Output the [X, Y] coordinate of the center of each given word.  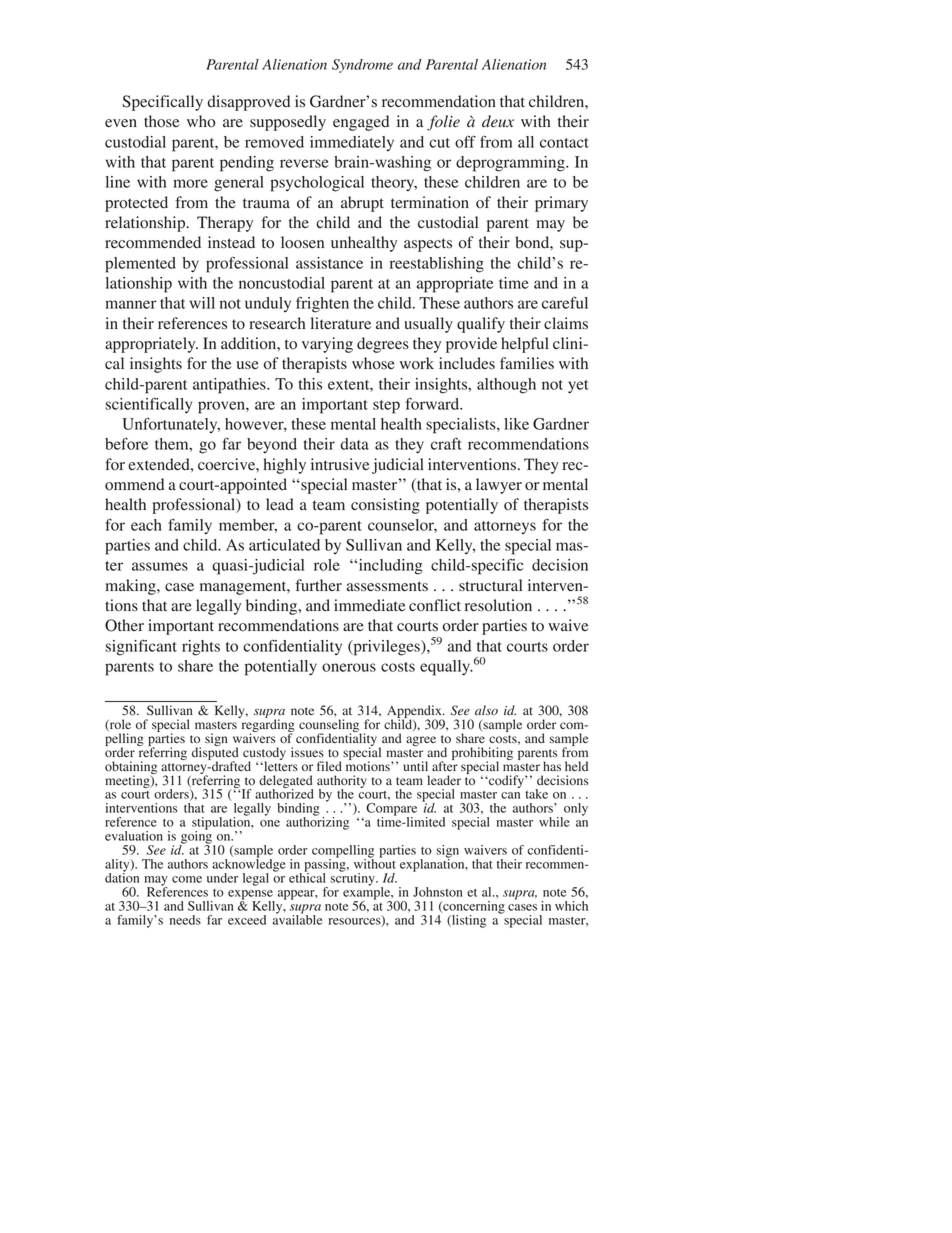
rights [201, 648]
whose [373, 363]
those [161, 121]
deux [498, 121]
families [527, 363]
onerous [349, 667]
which [571, 906]
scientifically [148, 405]
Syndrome [362, 66]
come [187, 879]
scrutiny [353, 878]
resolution [498, 605]
